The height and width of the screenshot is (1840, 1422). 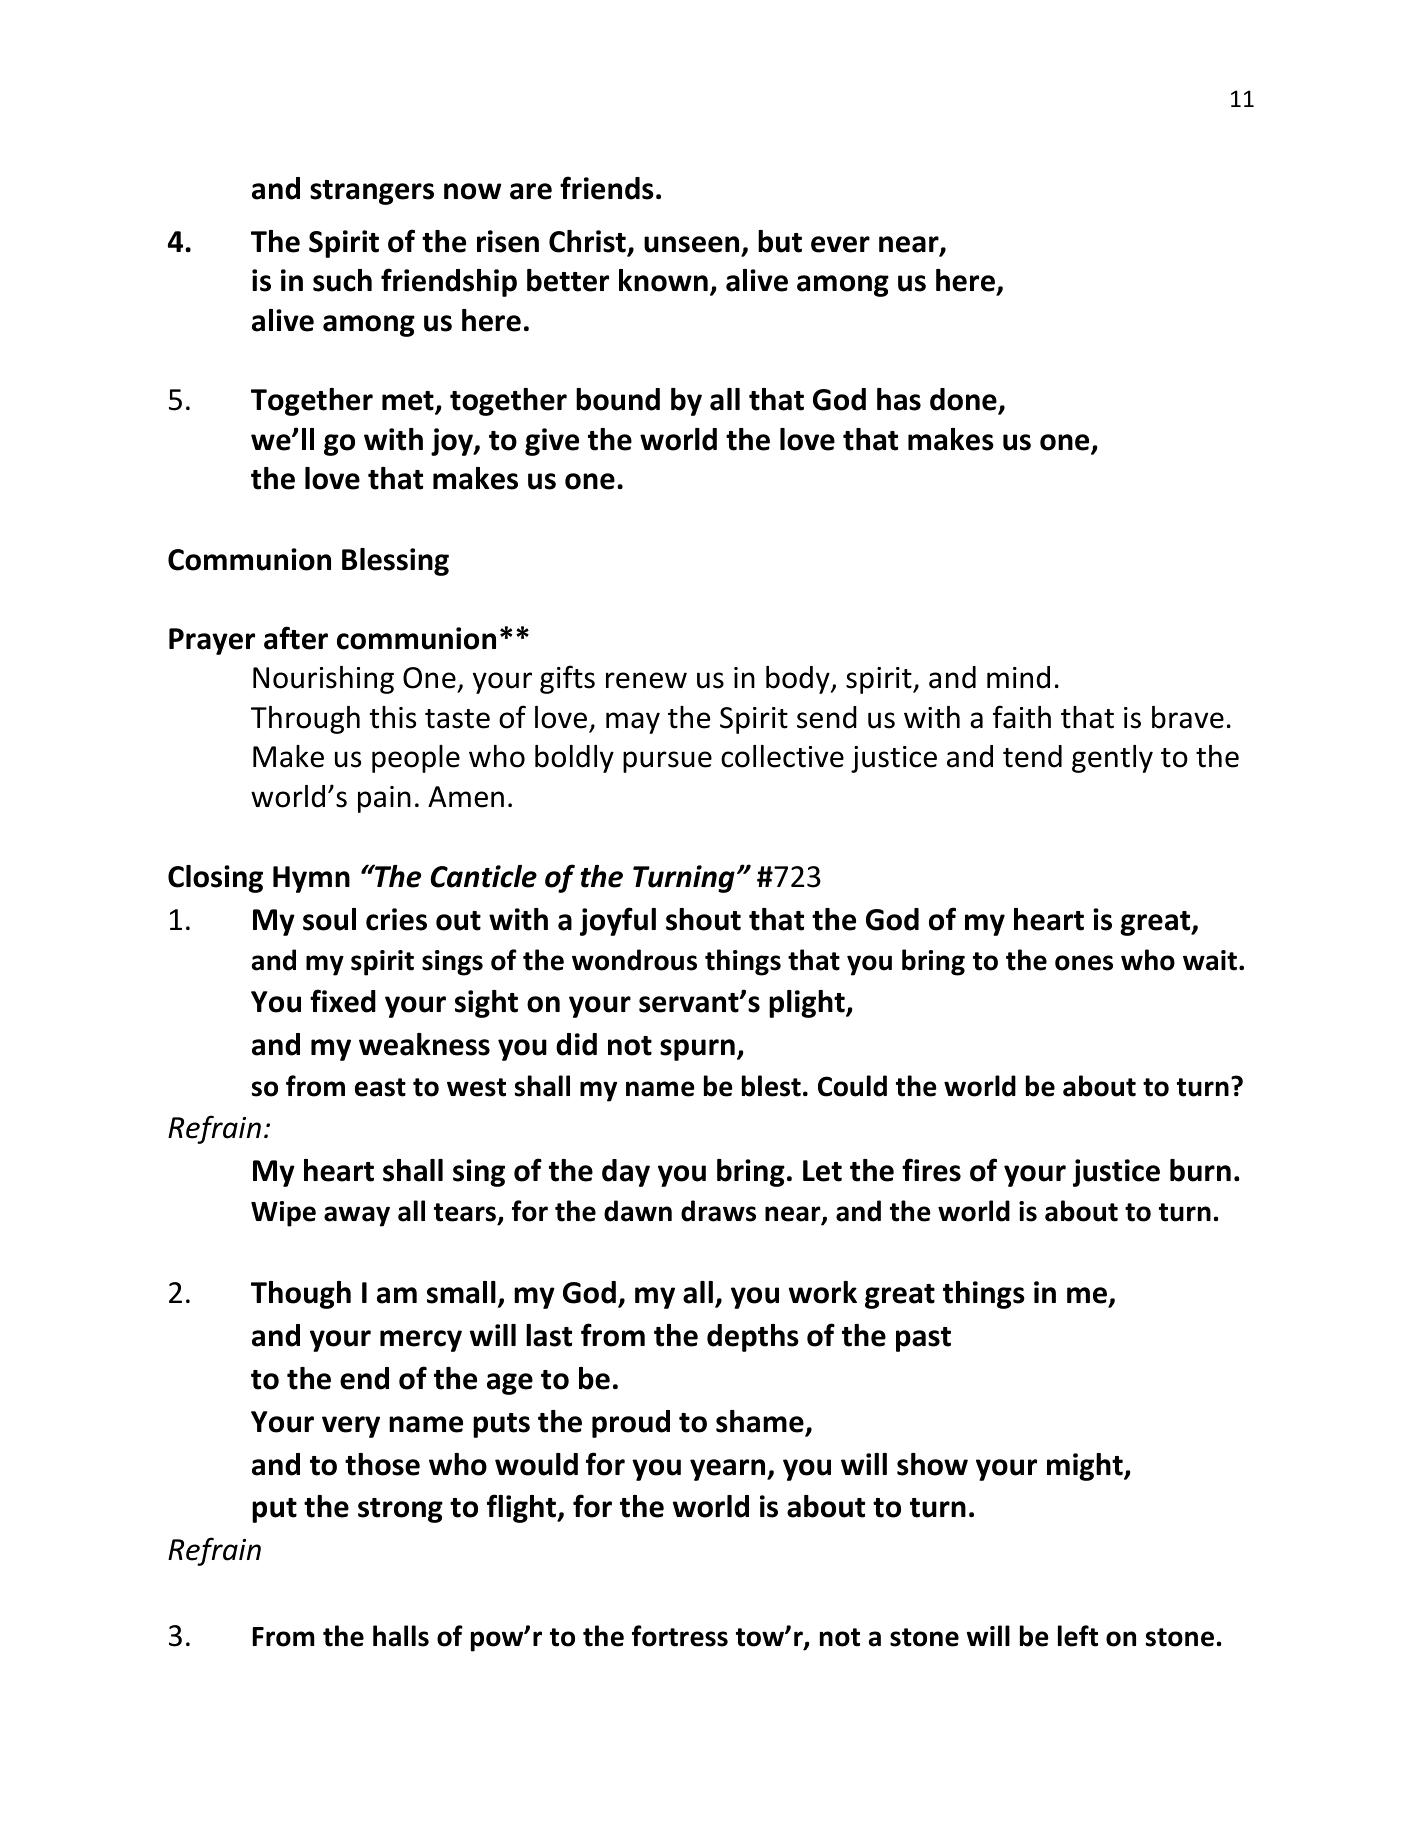 What do you see at coordinates (840, 244) in the screenshot?
I see `ever` at bounding box center [840, 244].
